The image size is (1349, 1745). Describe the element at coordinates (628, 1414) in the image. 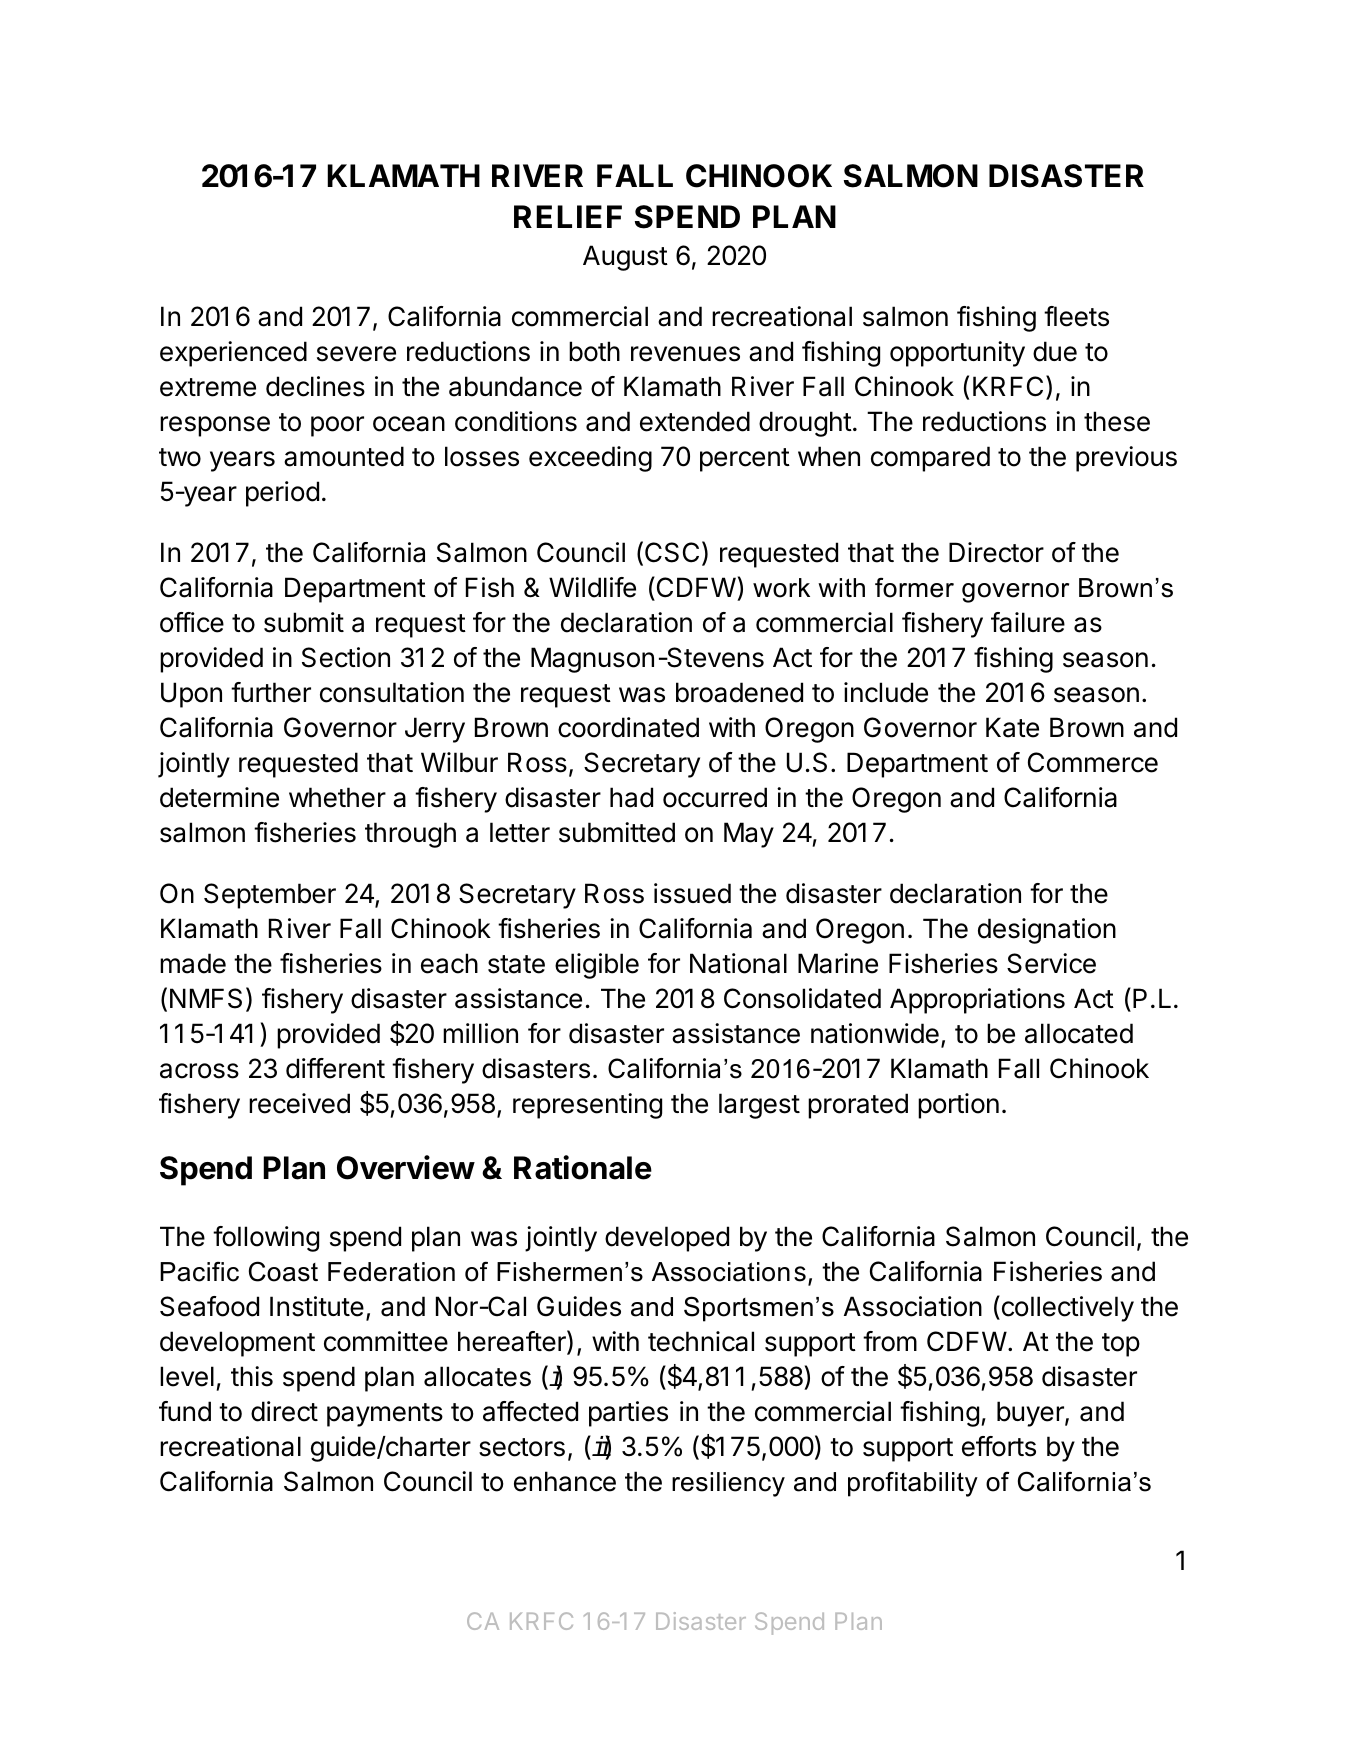

I see `parties` at that location.
